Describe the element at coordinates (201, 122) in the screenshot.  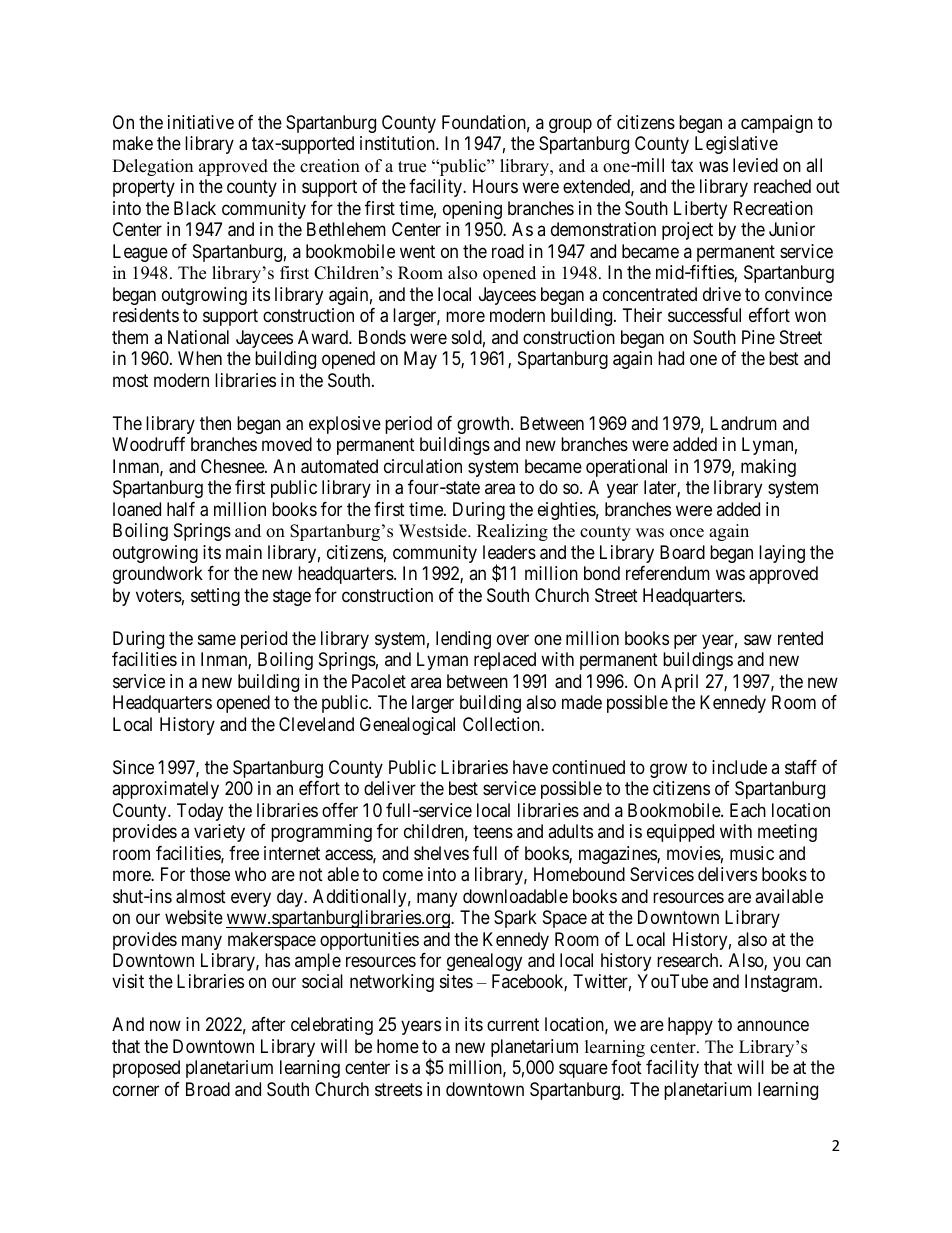
I see `initiative` at that location.
